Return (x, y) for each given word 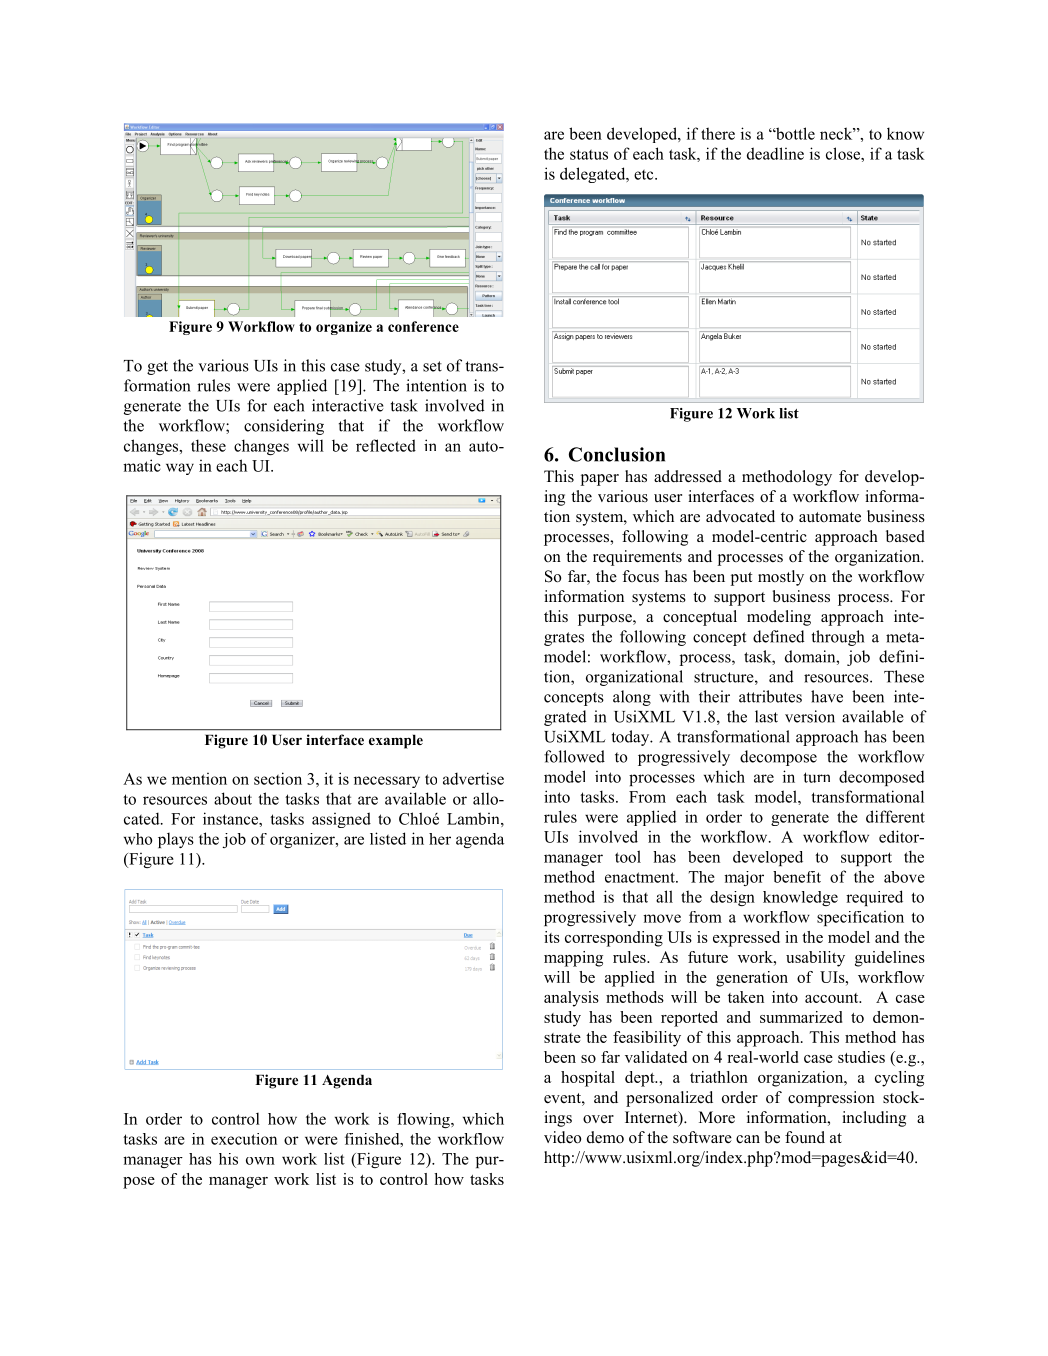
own (260, 1161)
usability (815, 959)
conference (423, 326)
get (157, 368)
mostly (781, 578)
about (233, 798)
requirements (637, 558)
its (552, 937)
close (844, 153)
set (432, 366)
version (810, 716)
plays (176, 840)
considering (284, 427)
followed (574, 756)
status (589, 154)
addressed (688, 476)
